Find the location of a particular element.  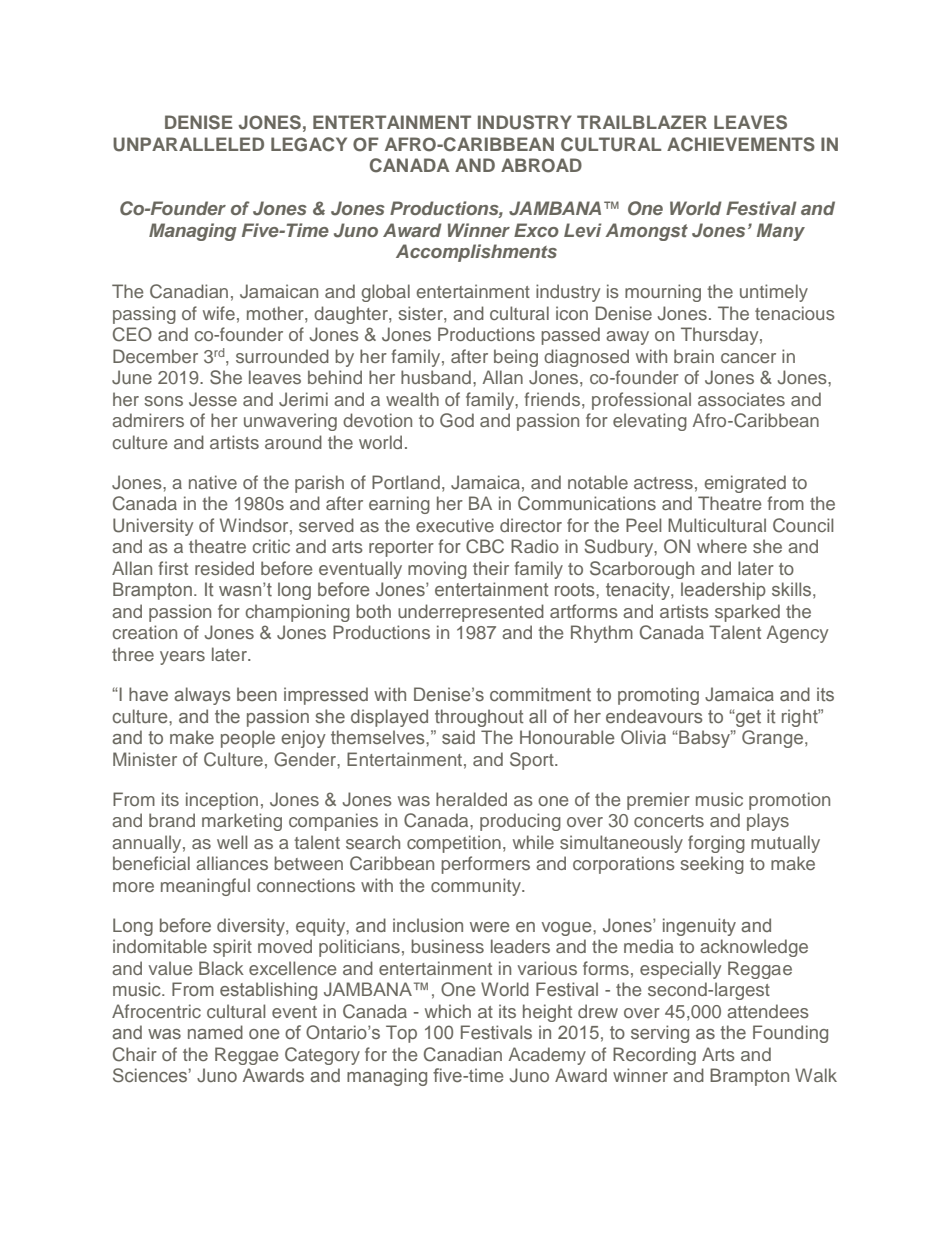

ABROAD is located at coordinates (541, 165).
